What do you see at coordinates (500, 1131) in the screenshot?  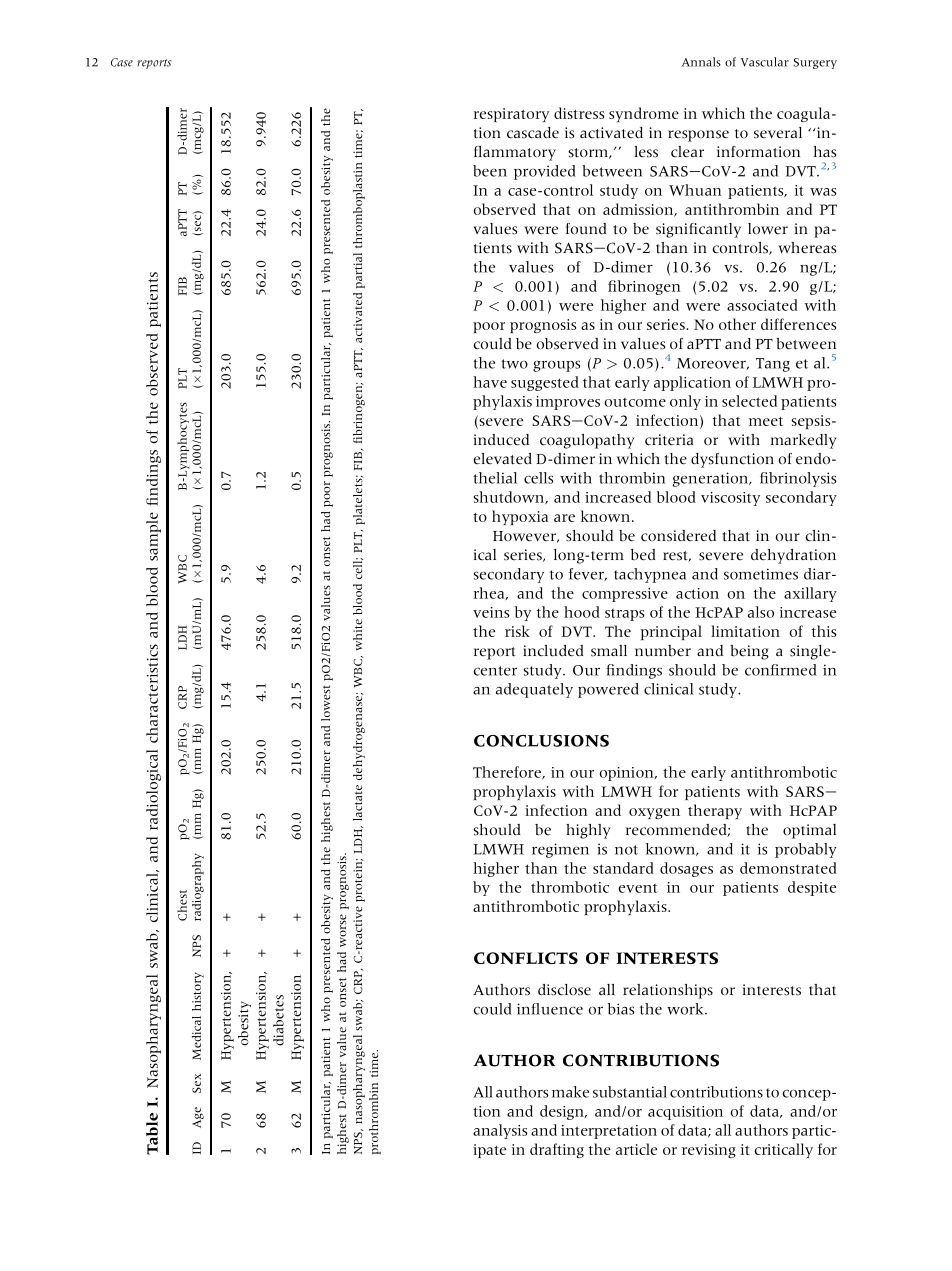 I see `analysis` at bounding box center [500, 1131].
